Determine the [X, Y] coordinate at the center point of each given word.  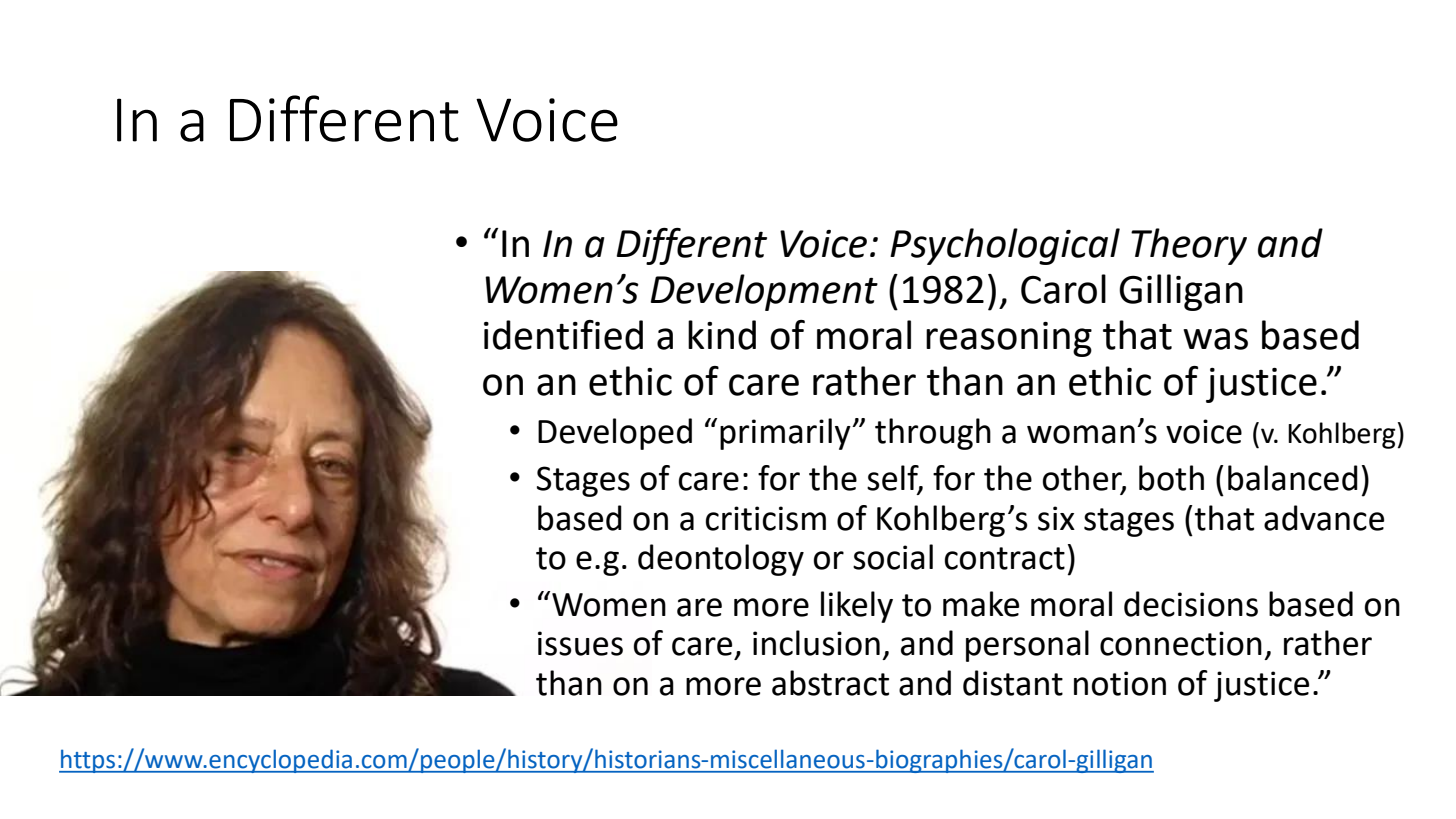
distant [1013, 683]
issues [580, 643]
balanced [1293, 478]
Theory [1189, 246]
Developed [615, 434]
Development [764, 292]
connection [1181, 643]
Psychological [1005, 246]
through [933, 434]
